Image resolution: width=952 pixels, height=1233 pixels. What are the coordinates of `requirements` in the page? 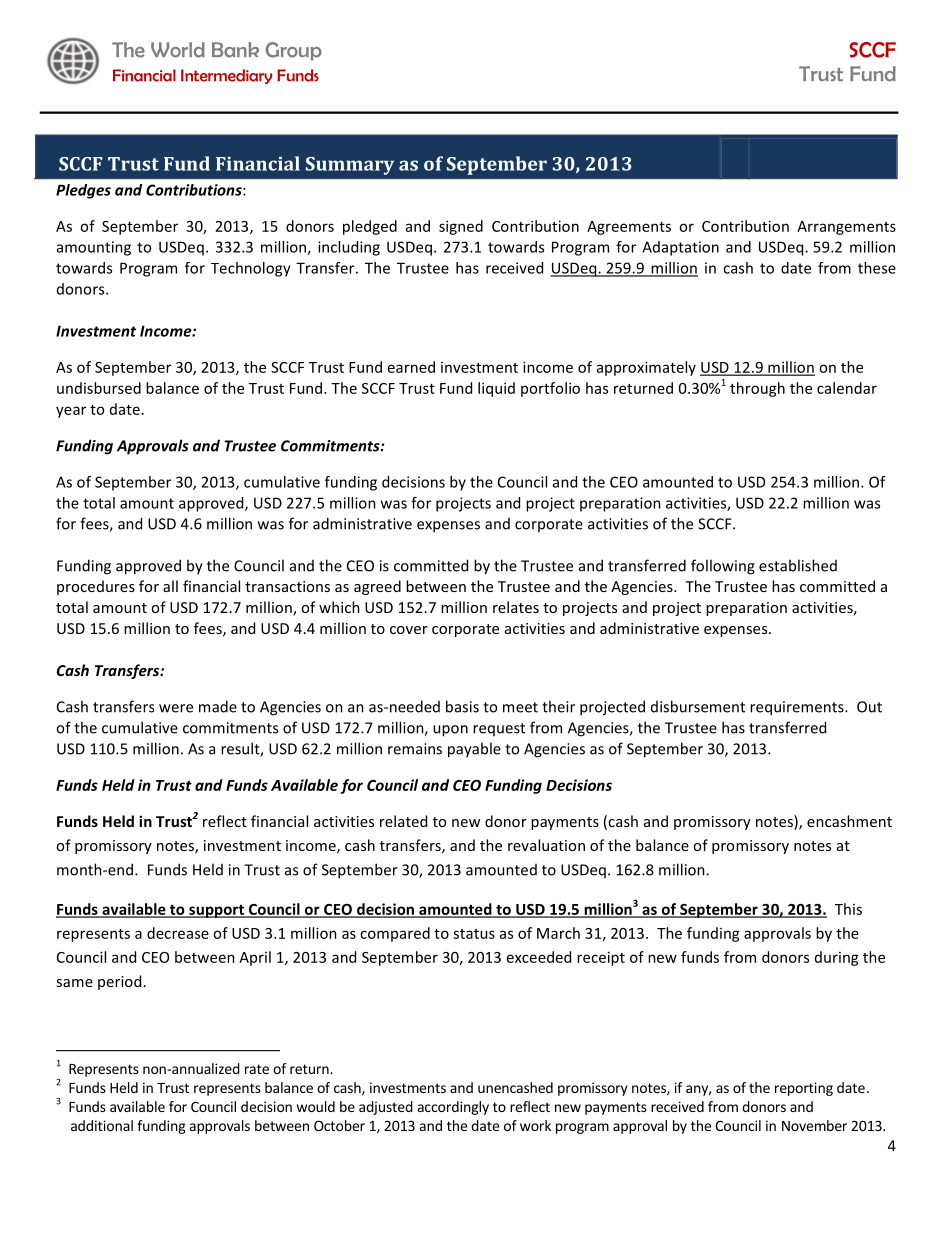 It's located at (798, 708).
